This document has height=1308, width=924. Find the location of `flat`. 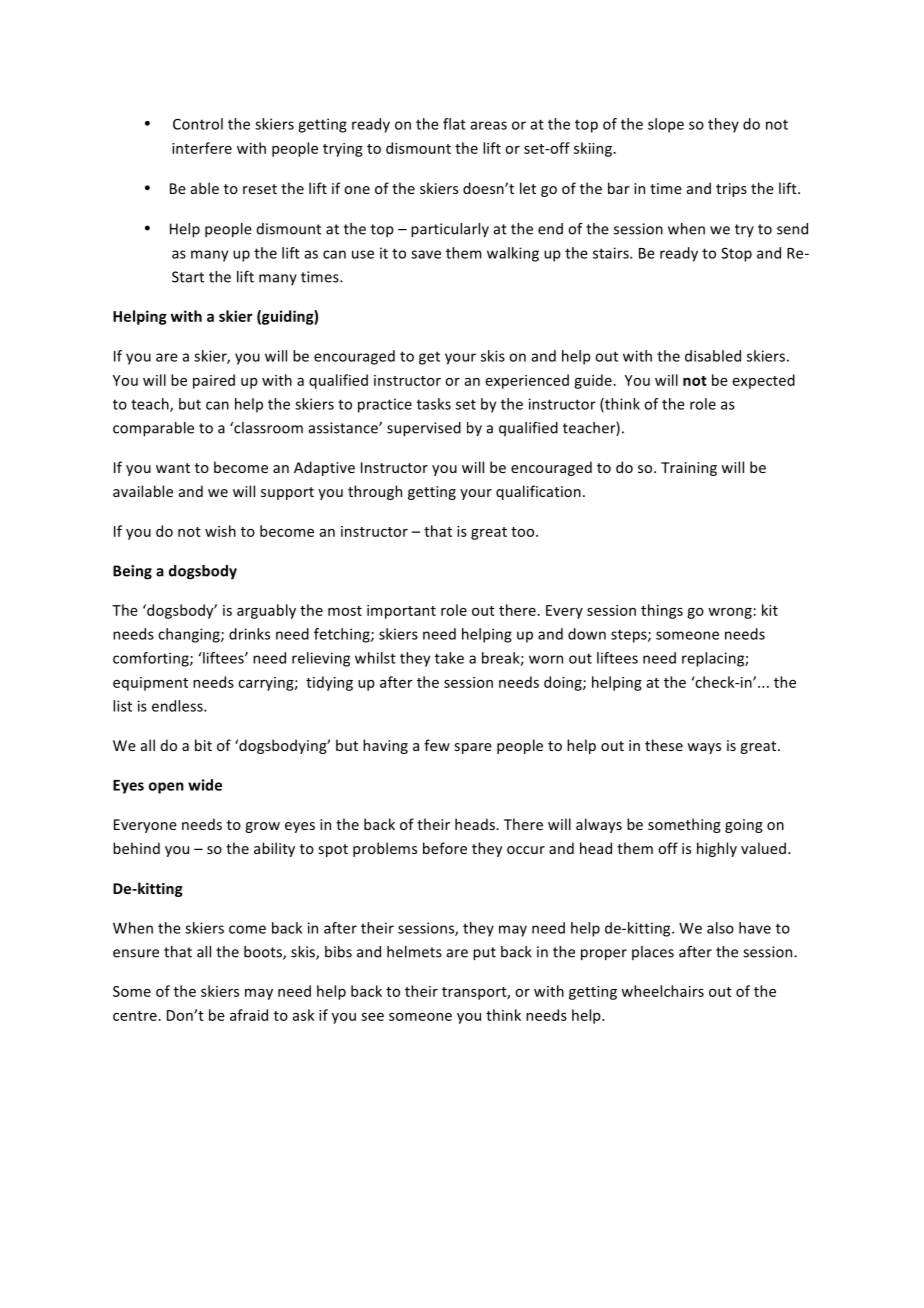

flat is located at coordinates (454, 124).
